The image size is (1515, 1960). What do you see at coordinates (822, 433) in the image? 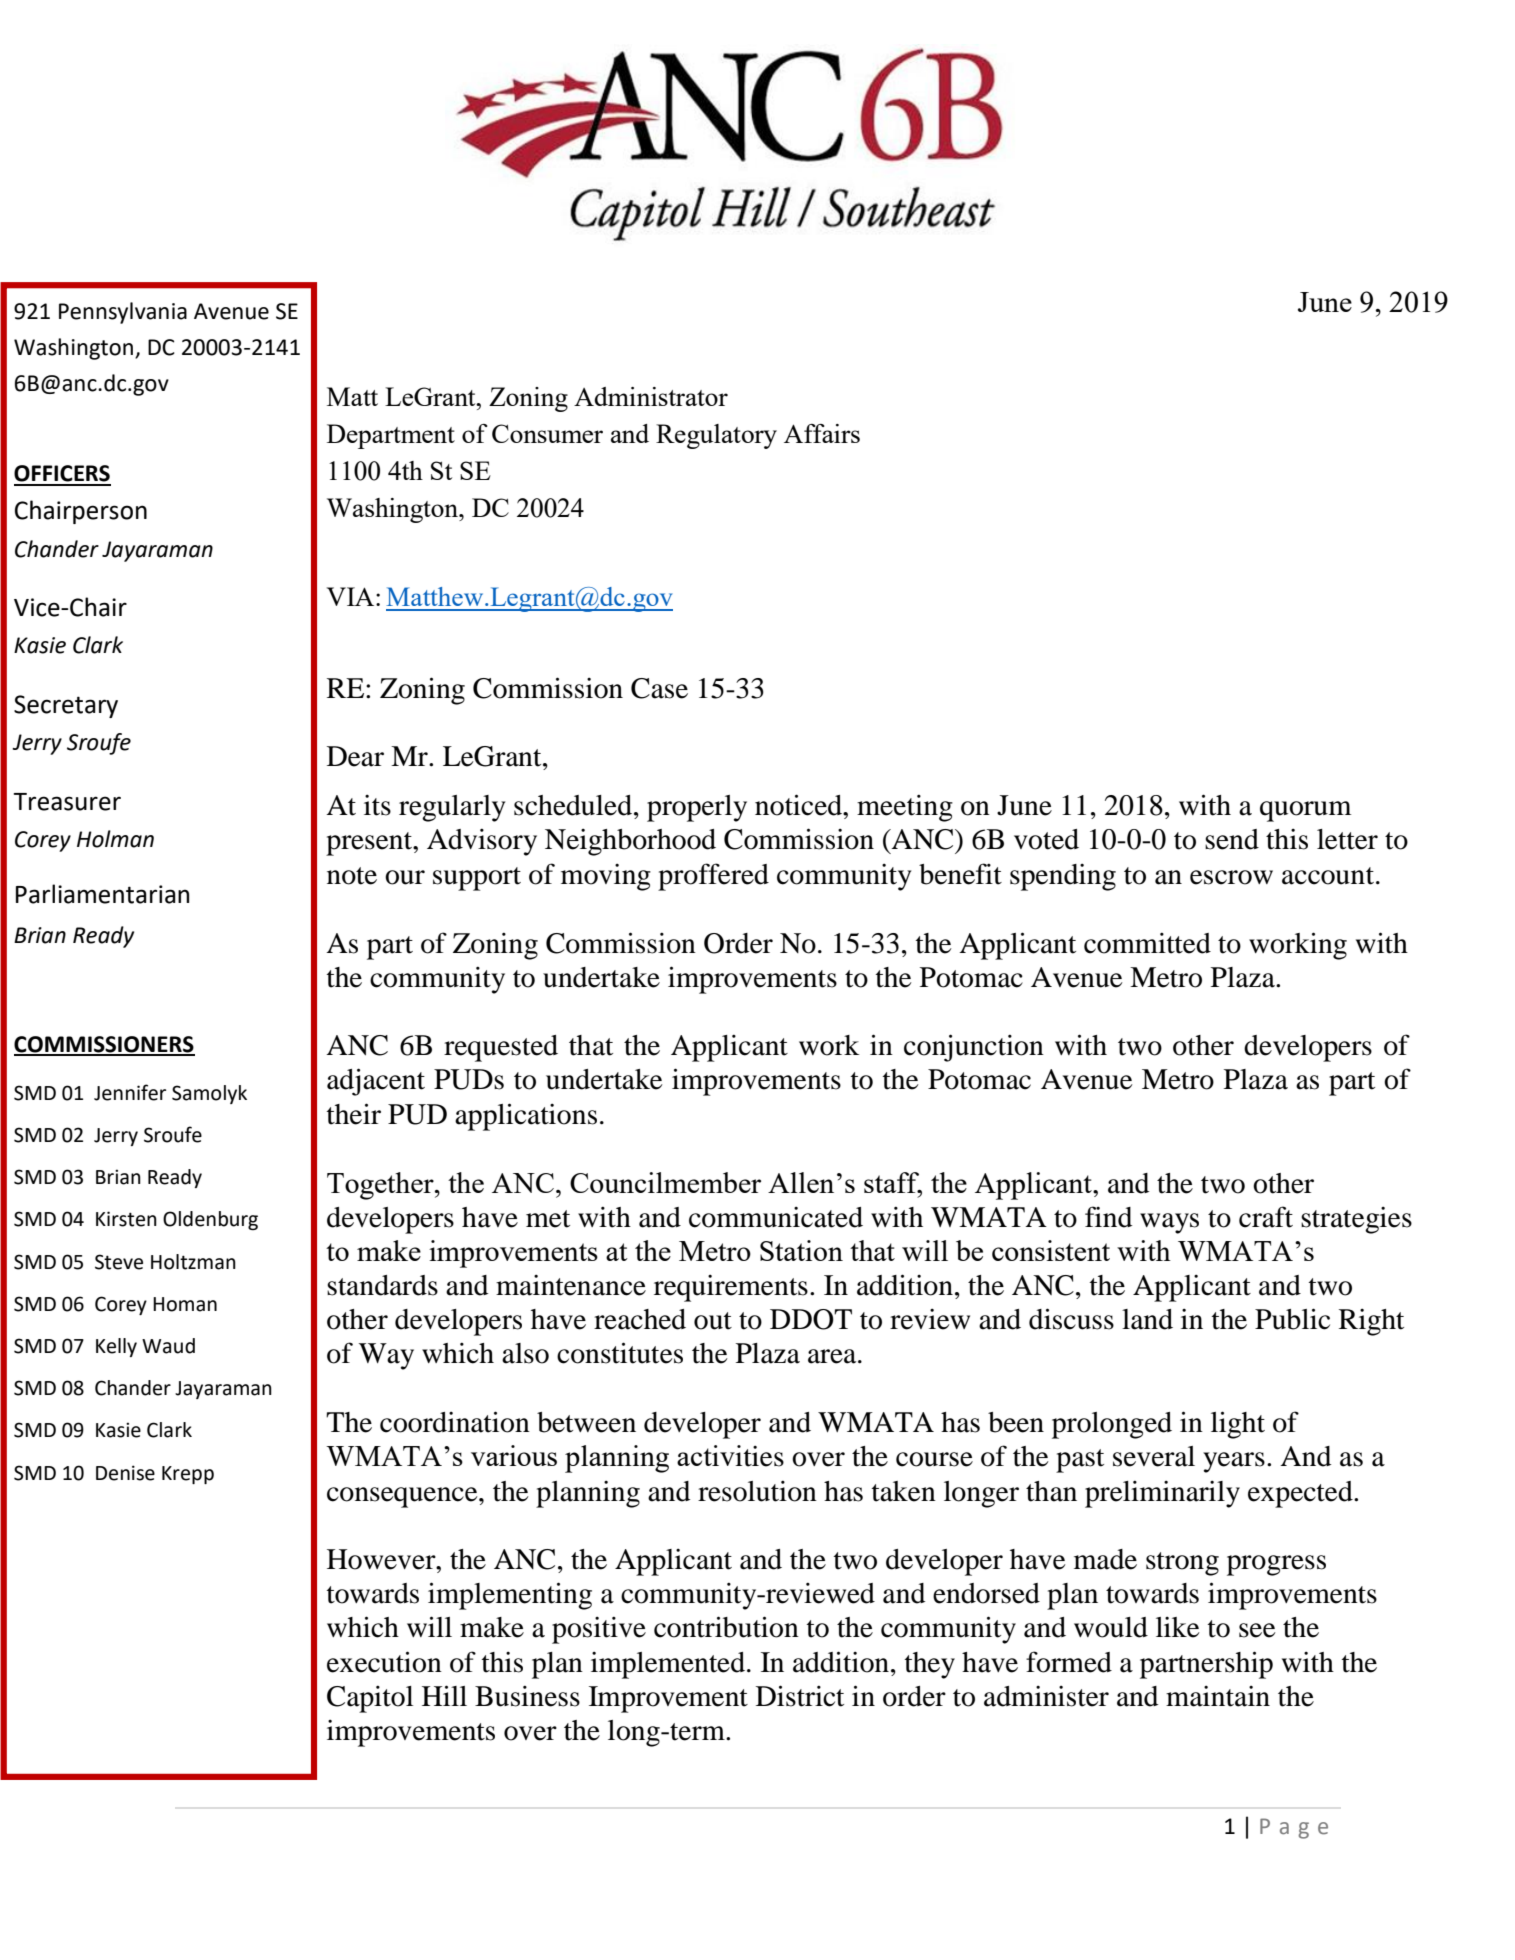
I see `Affairs` at bounding box center [822, 433].
